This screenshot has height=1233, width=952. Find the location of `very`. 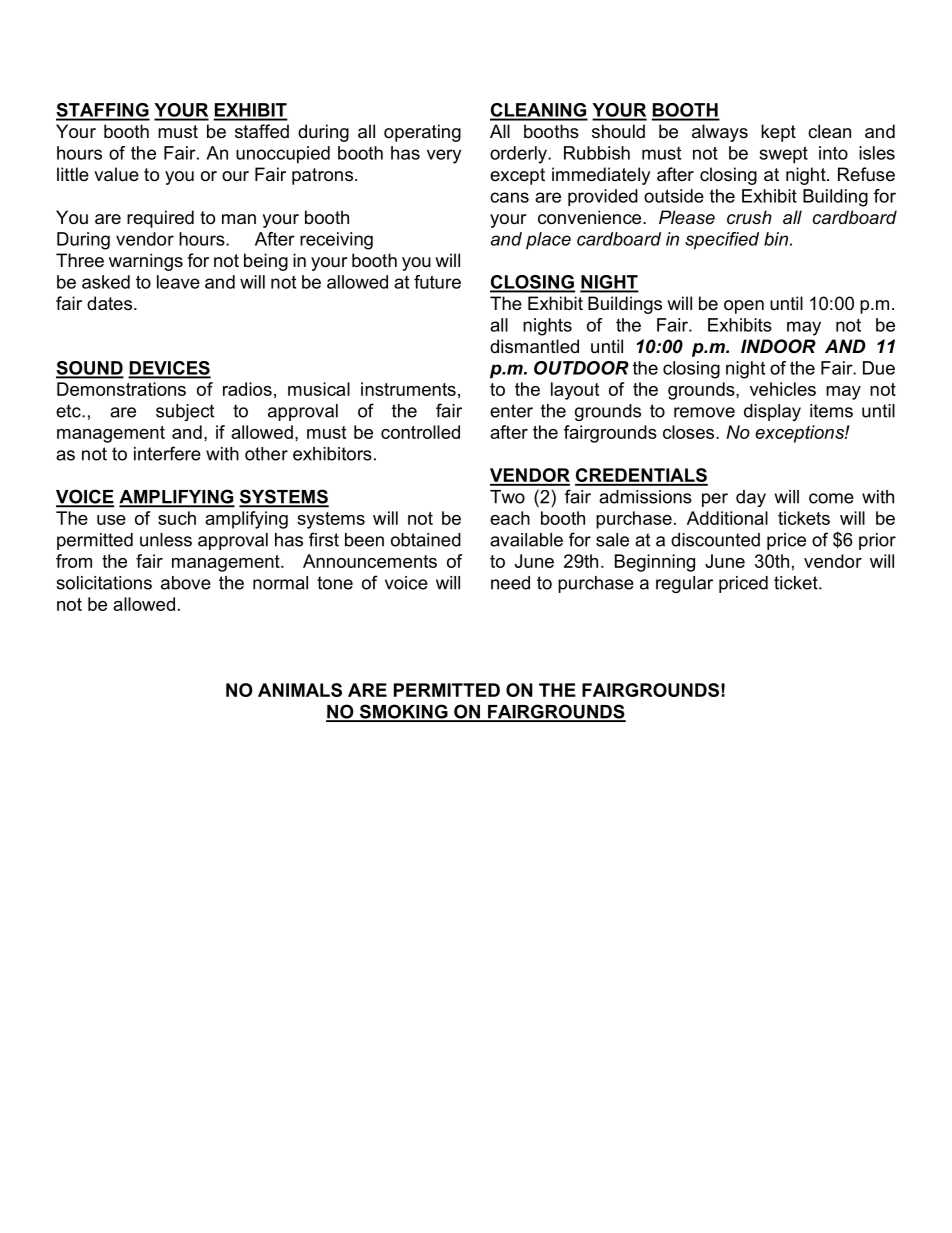

very is located at coordinates (444, 156).
